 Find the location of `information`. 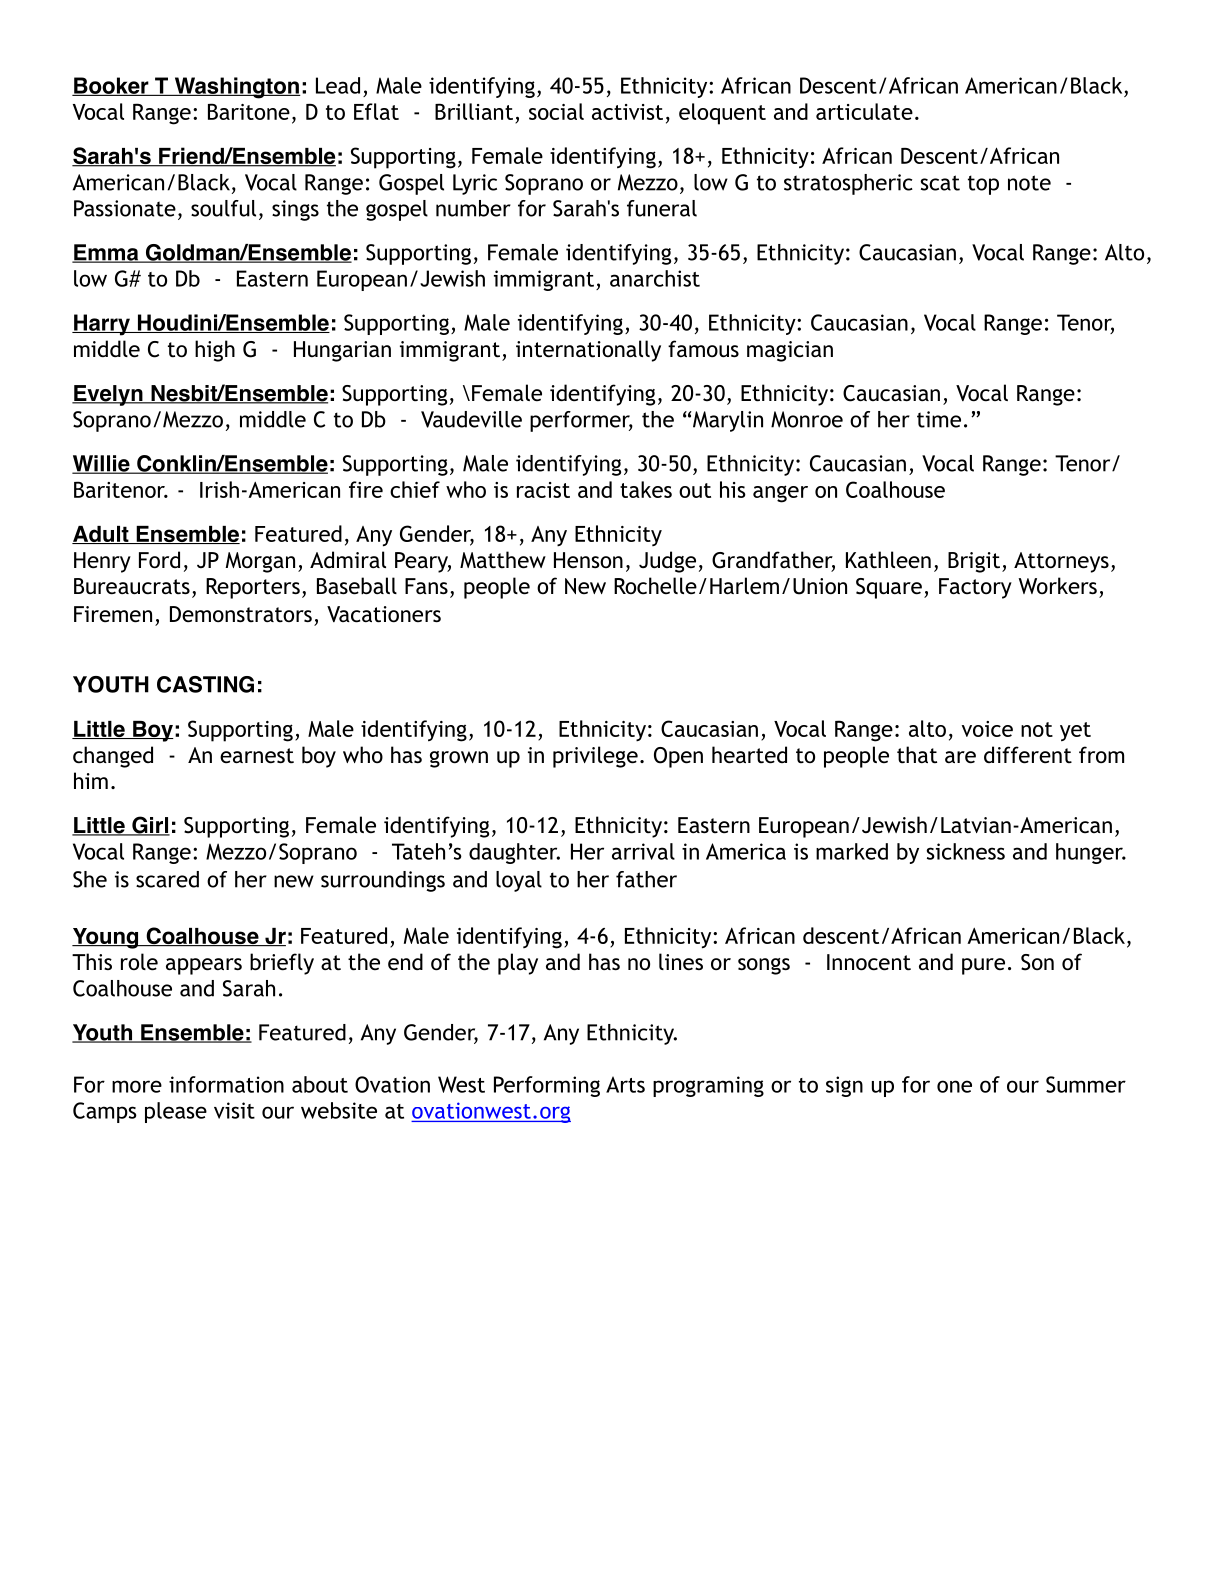

information is located at coordinates (226, 1084).
